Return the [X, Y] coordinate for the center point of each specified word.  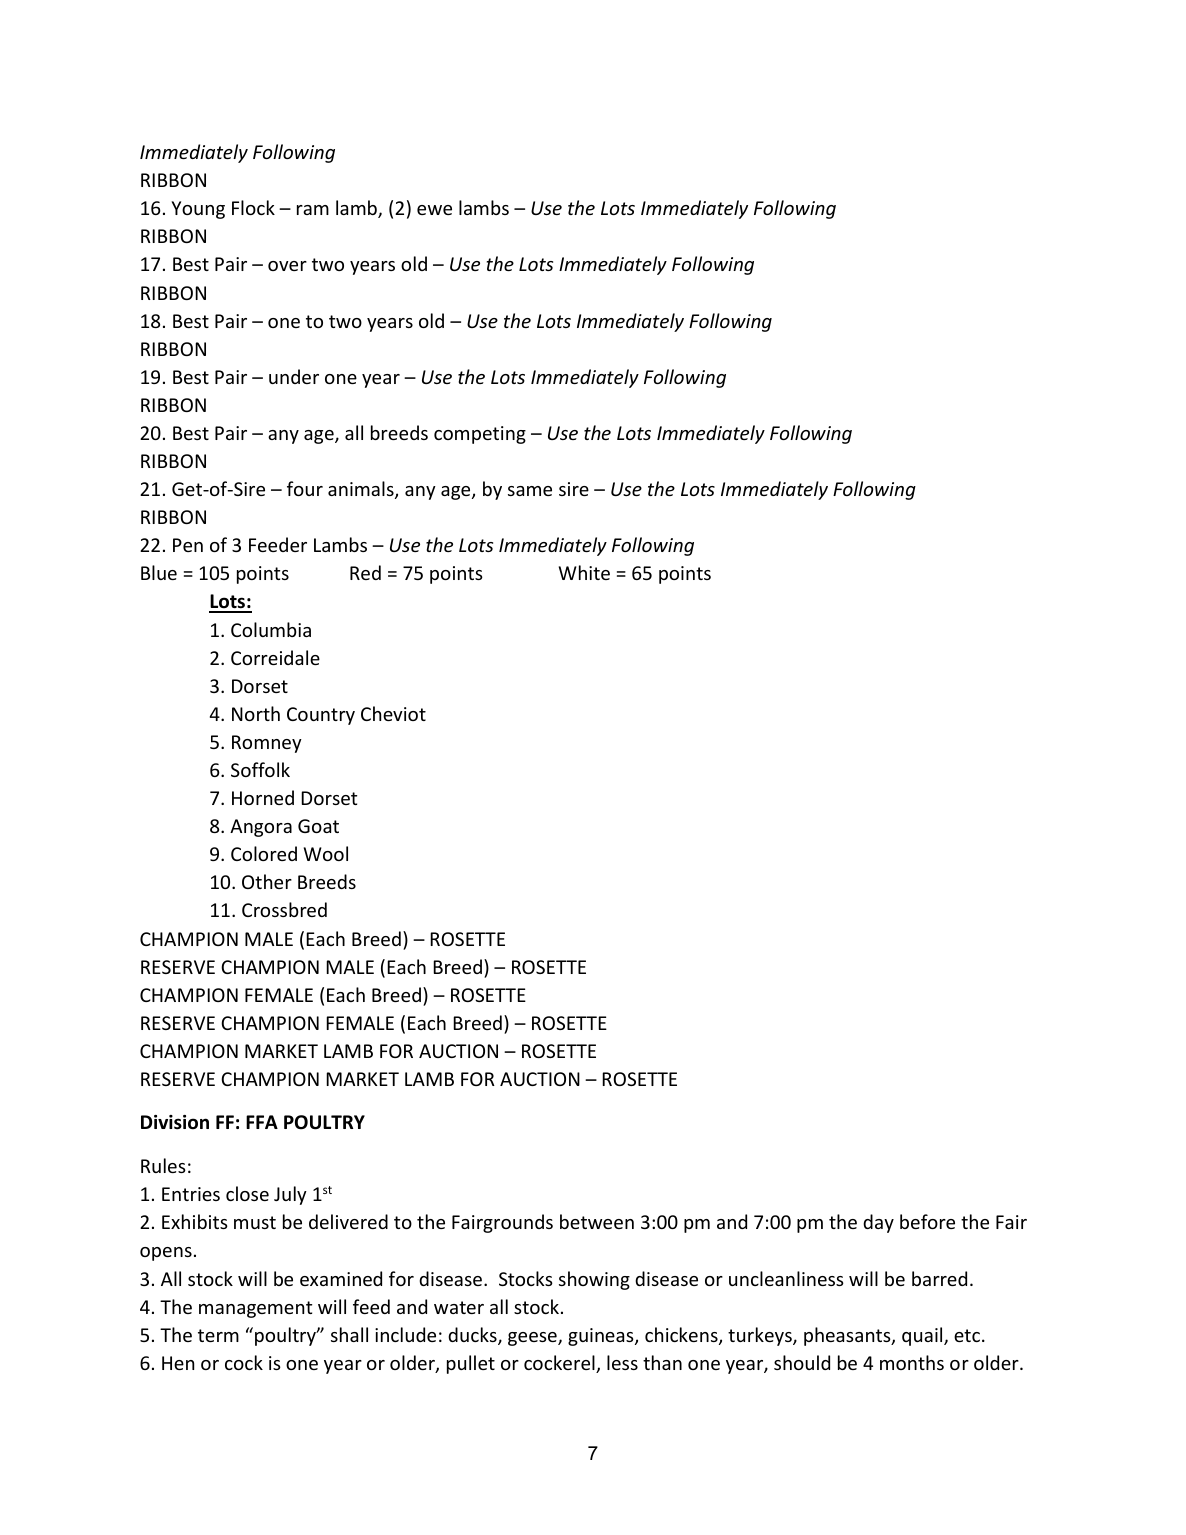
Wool [326, 853]
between [597, 1221]
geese [533, 1339]
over [287, 266]
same [530, 491]
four [305, 488]
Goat [318, 826]
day [878, 1223]
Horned [263, 797]
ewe [434, 210]
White [584, 572]
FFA [262, 1122]
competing [480, 435]
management [255, 1309]
